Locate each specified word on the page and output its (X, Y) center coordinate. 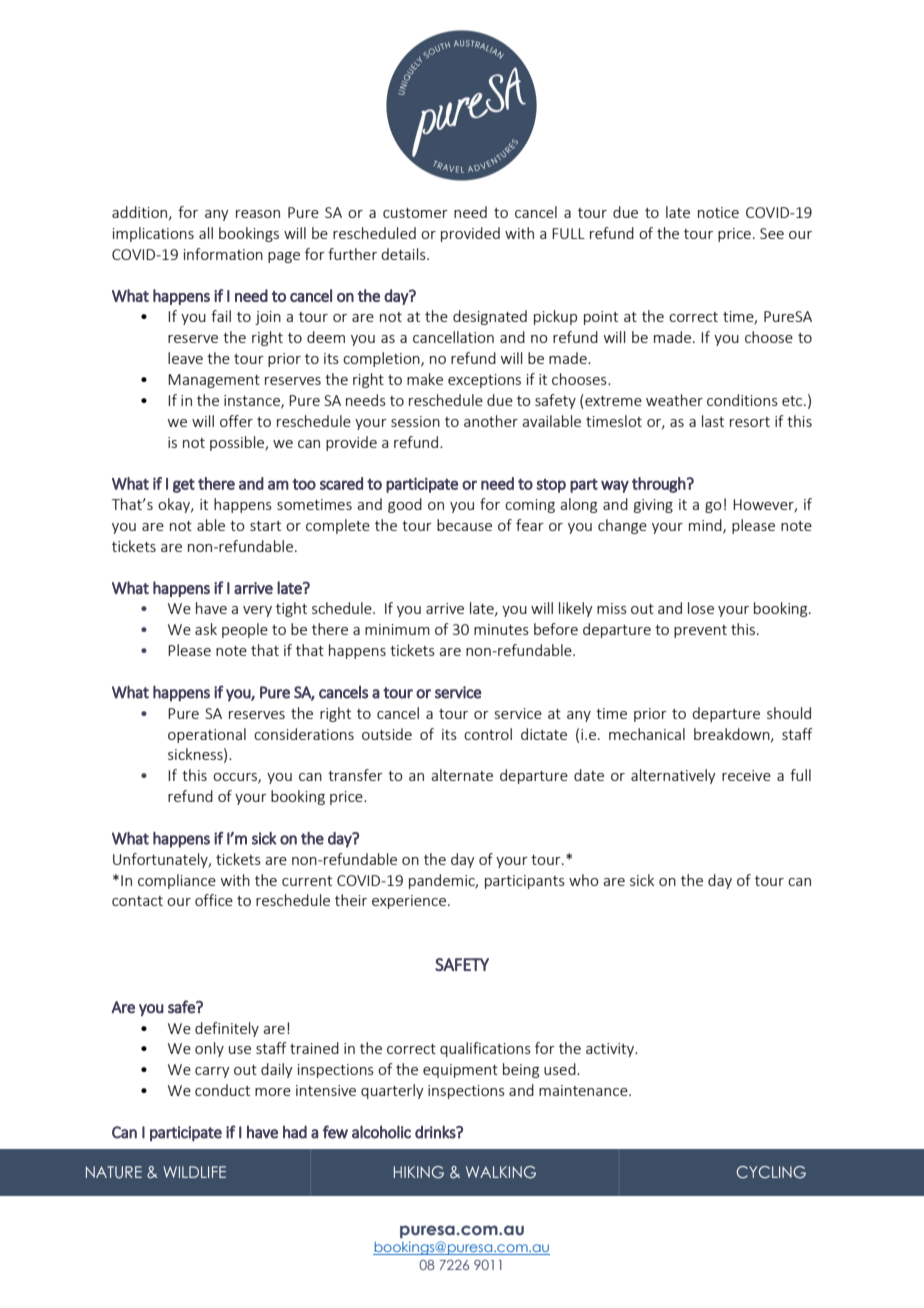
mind (706, 526)
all (206, 233)
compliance (177, 881)
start (265, 526)
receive (746, 775)
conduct (222, 1090)
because (464, 525)
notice (718, 212)
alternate (462, 775)
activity (611, 1050)
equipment (460, 1071)
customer (415, 213)
